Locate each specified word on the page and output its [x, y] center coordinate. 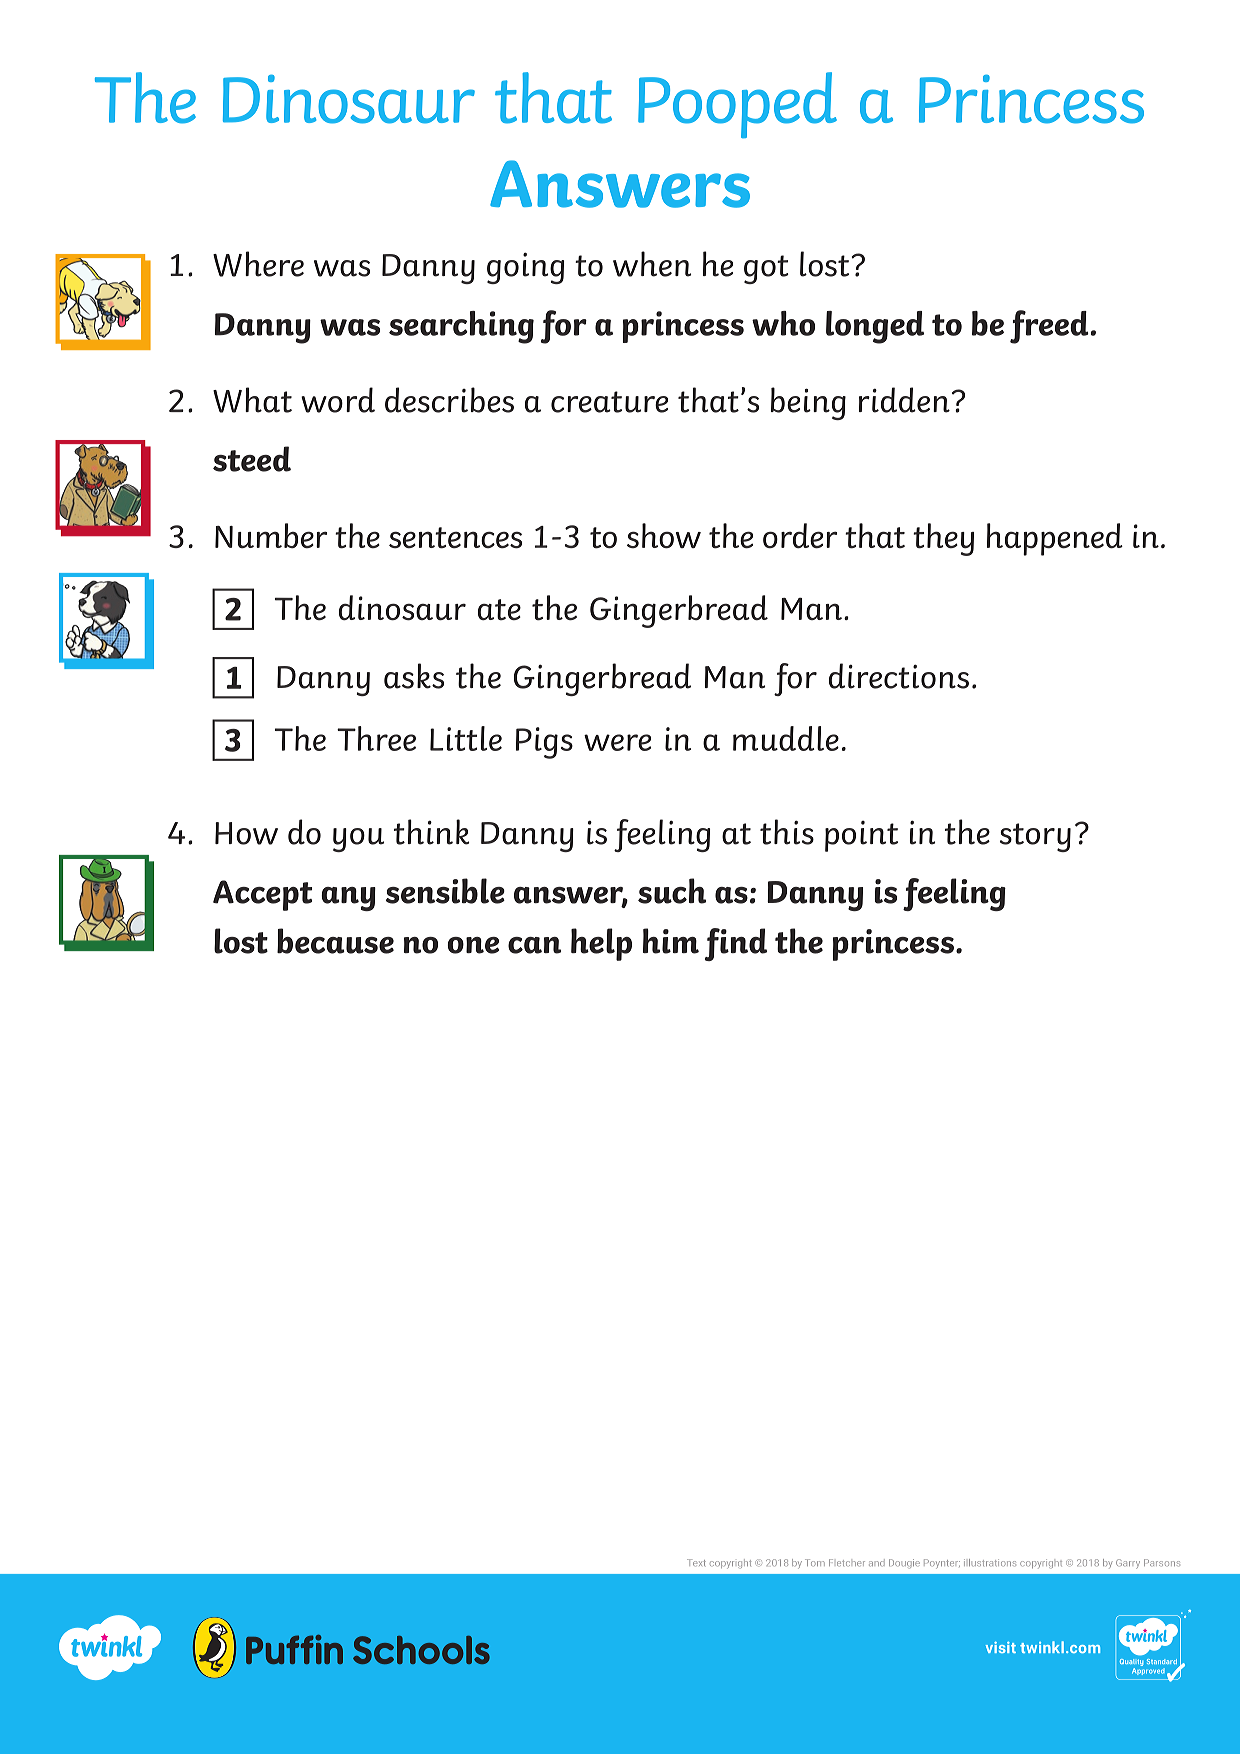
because [335, 941]
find [736, 944]
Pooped [737, 105]
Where [258, 264]
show [664, 536]
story [1035, 837]
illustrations [990, 1562]
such [672, 891]
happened [1055, 539]
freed [1049, 327]
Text [696, 1562]
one [473, 945]
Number [271, 535]
